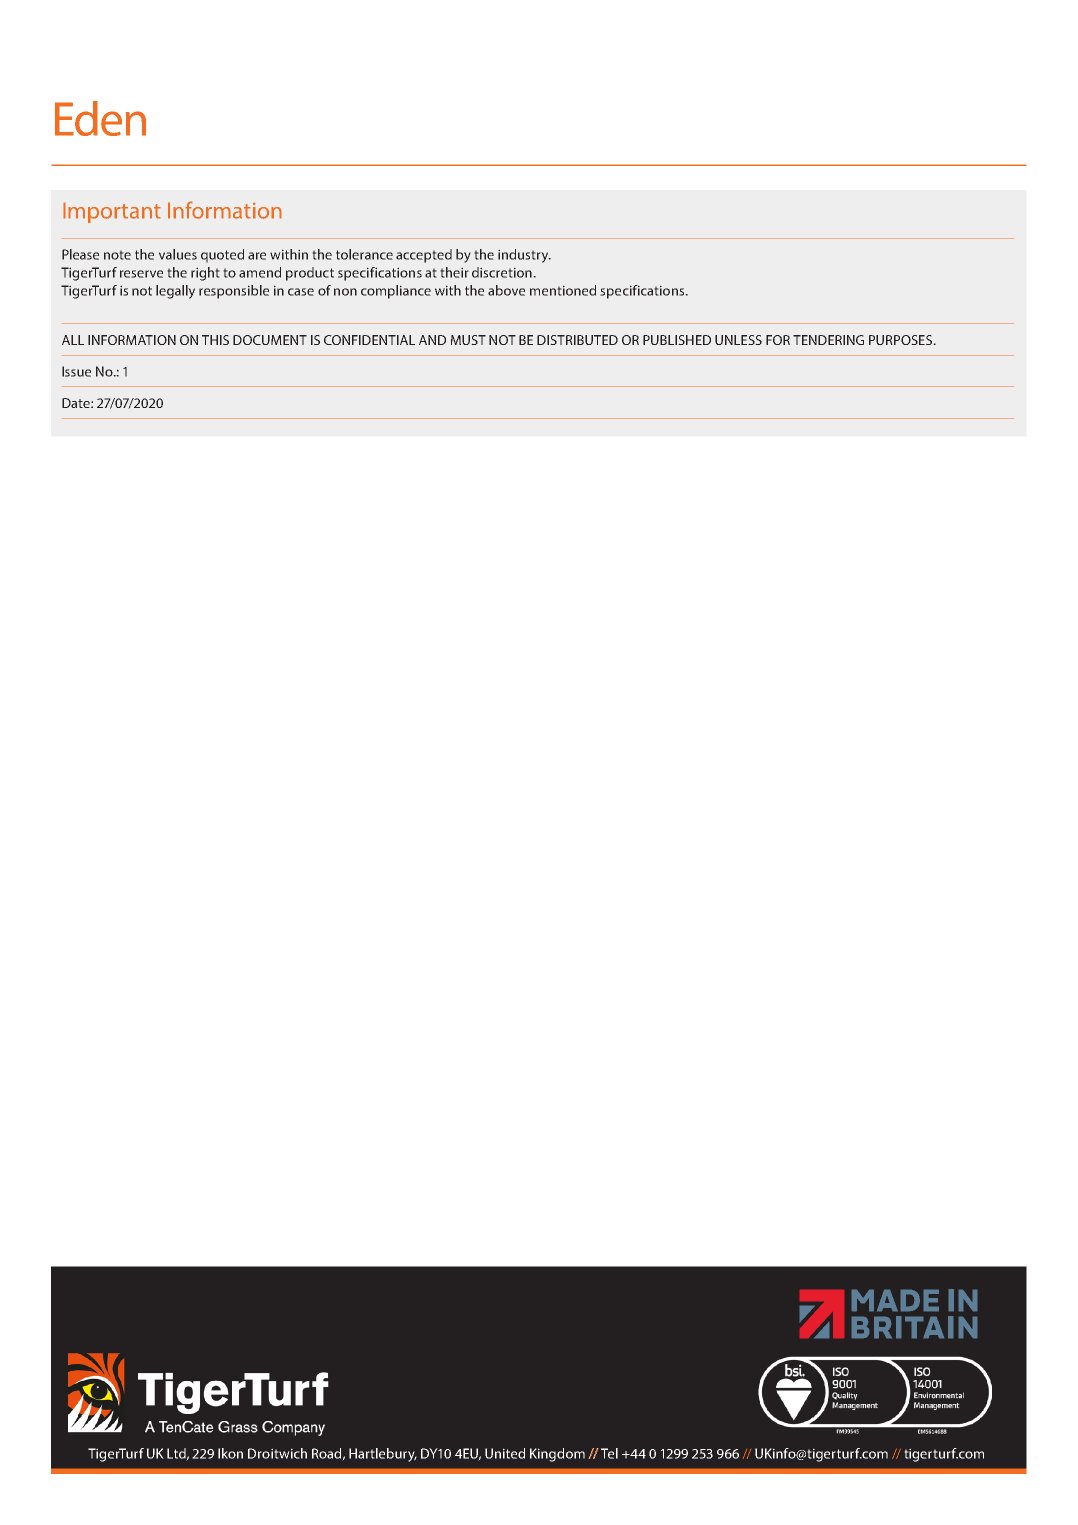 This screenshot has height=1525, width=1078. I want to click on MUST, so click(468, 340).
